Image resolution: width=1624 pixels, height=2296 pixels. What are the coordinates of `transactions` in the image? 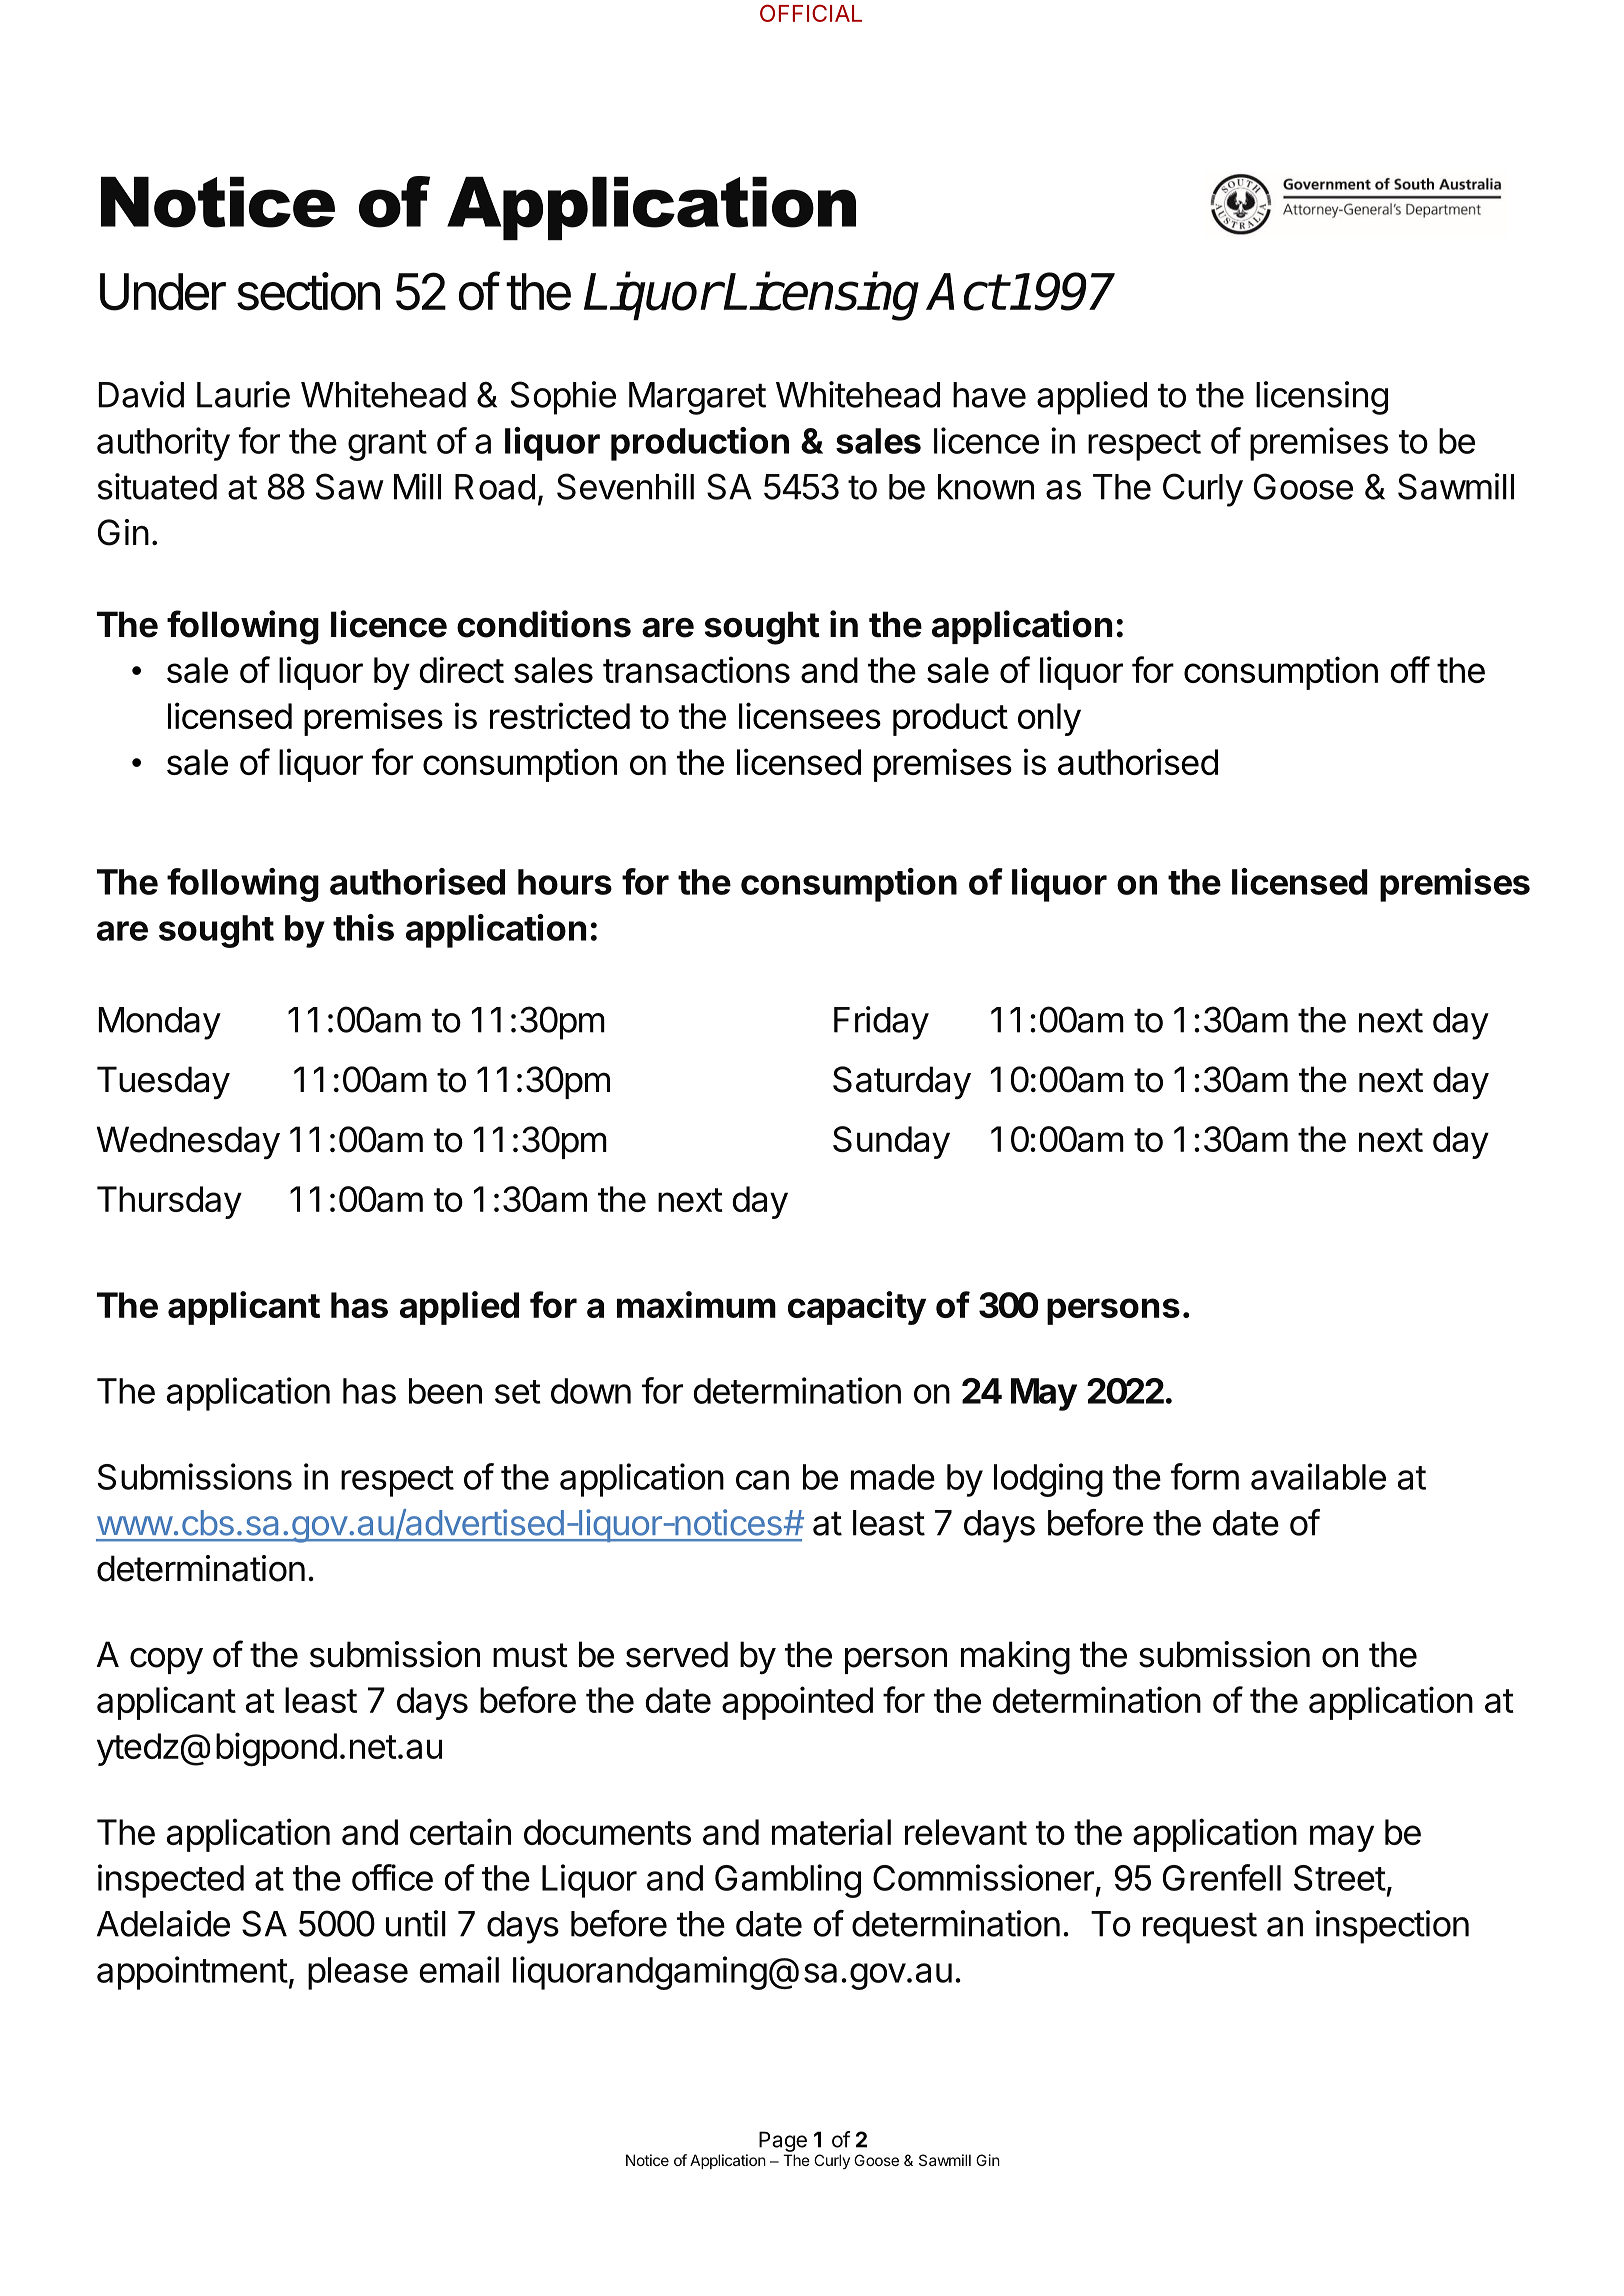 It's located at (696, 669).
